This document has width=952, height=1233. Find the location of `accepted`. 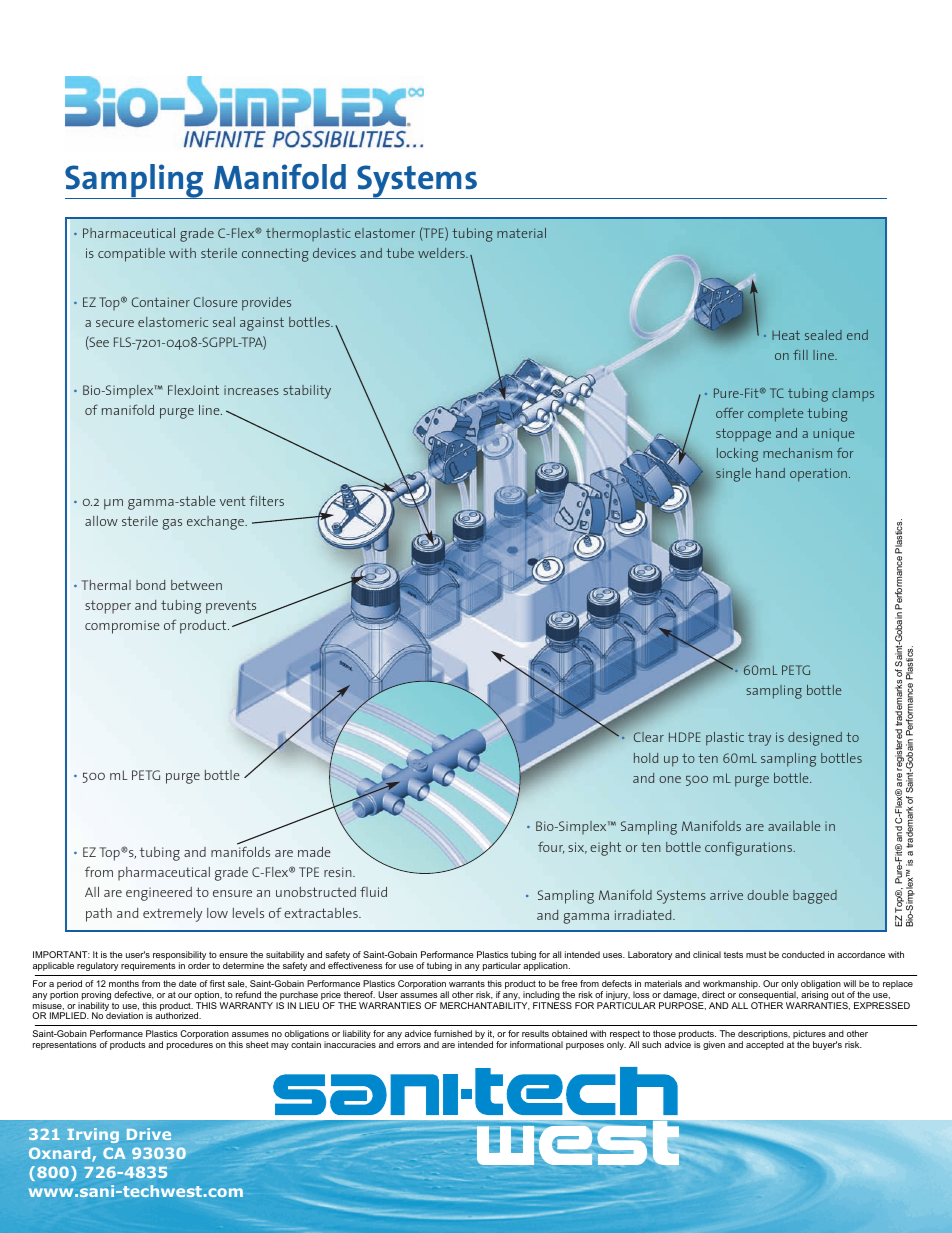

accepted is located at coordinates (765, 1045).
